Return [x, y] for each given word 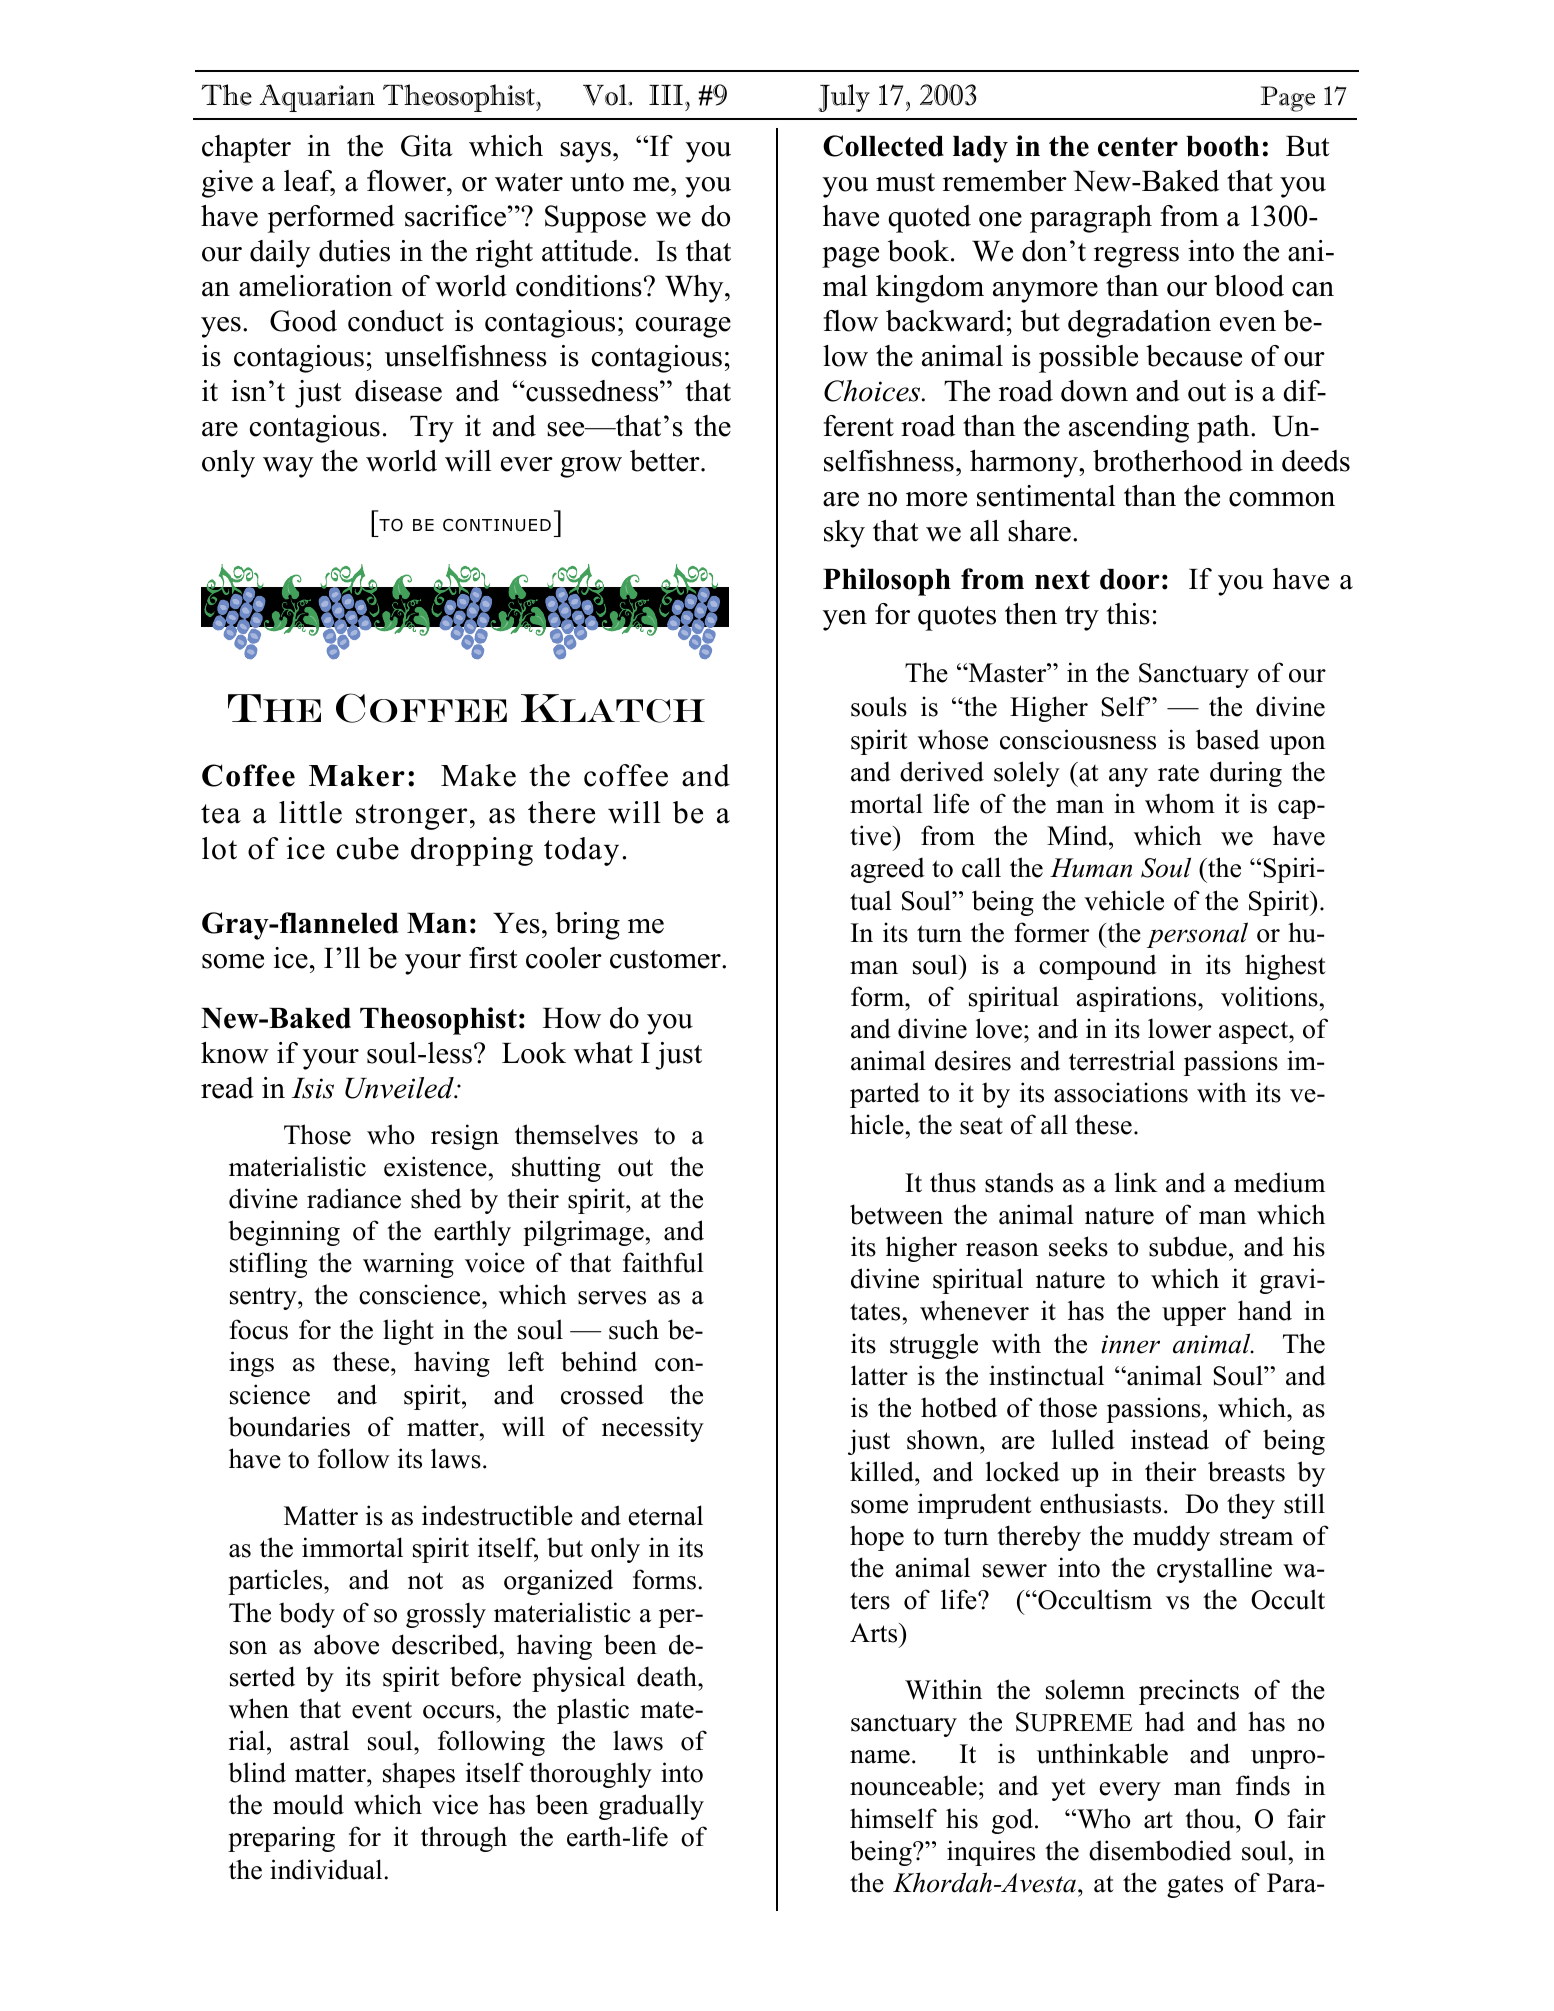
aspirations [1138, 999]
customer [666, 959]
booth [1222, 146]
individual [327, 1869]
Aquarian [317, 98]
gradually [651, 1807]
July [844, 98]
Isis [312, 1088]
